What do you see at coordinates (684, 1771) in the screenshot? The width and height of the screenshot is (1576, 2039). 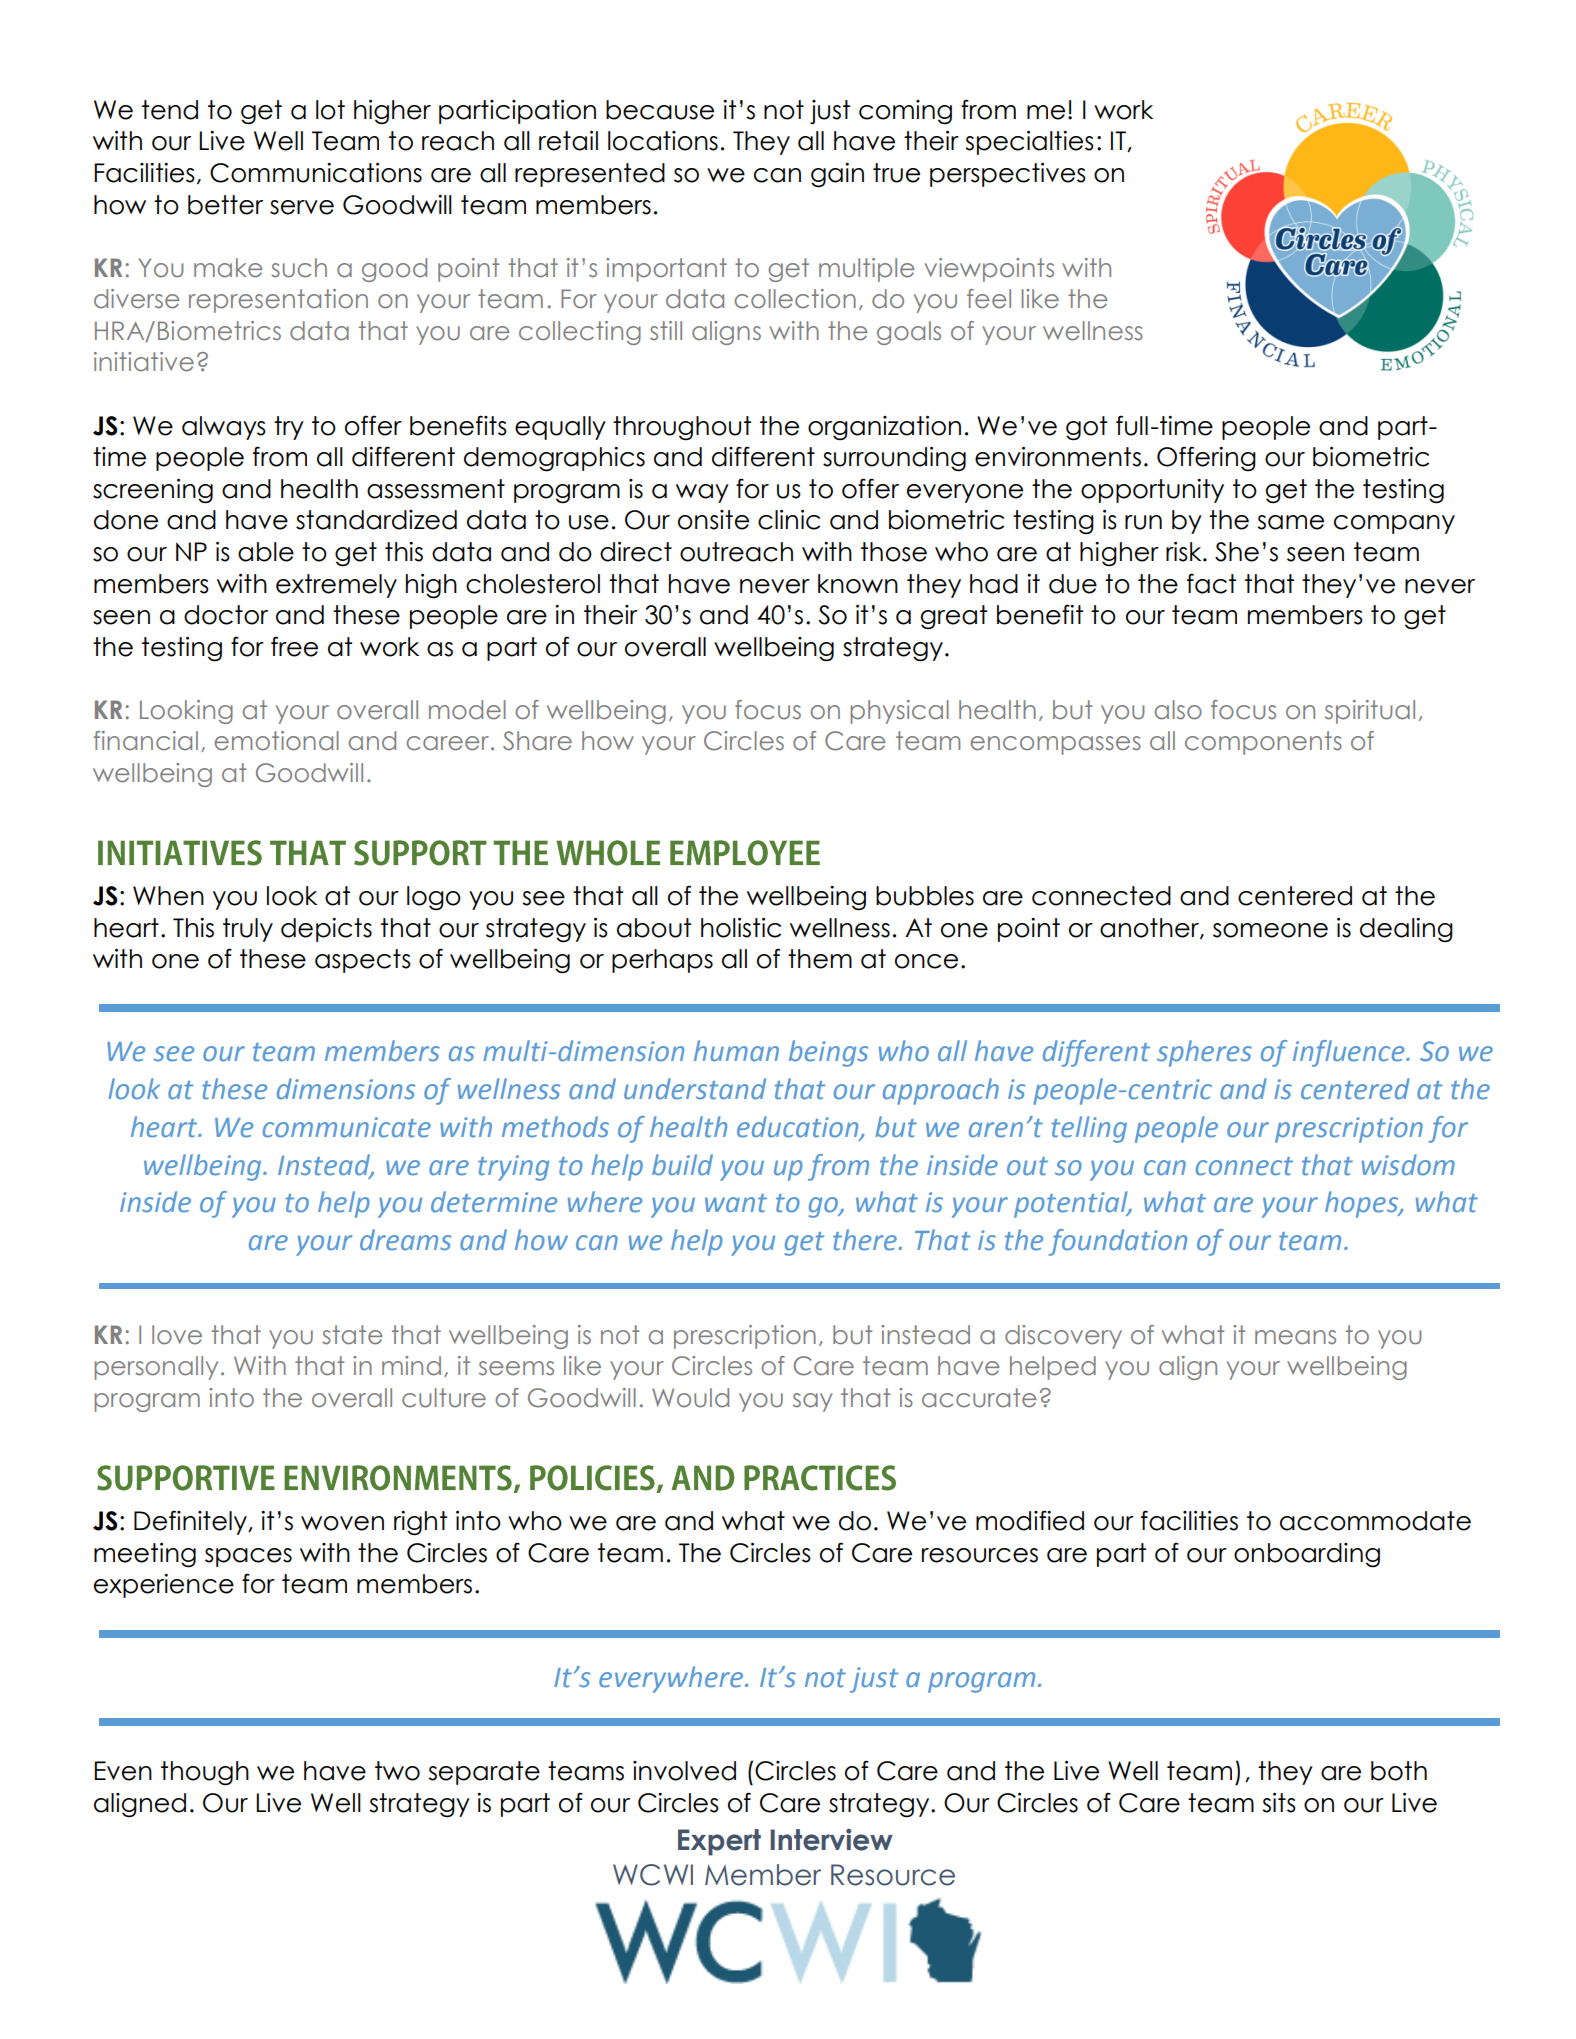 I see `involved` at bounding box center [684, 1771].
